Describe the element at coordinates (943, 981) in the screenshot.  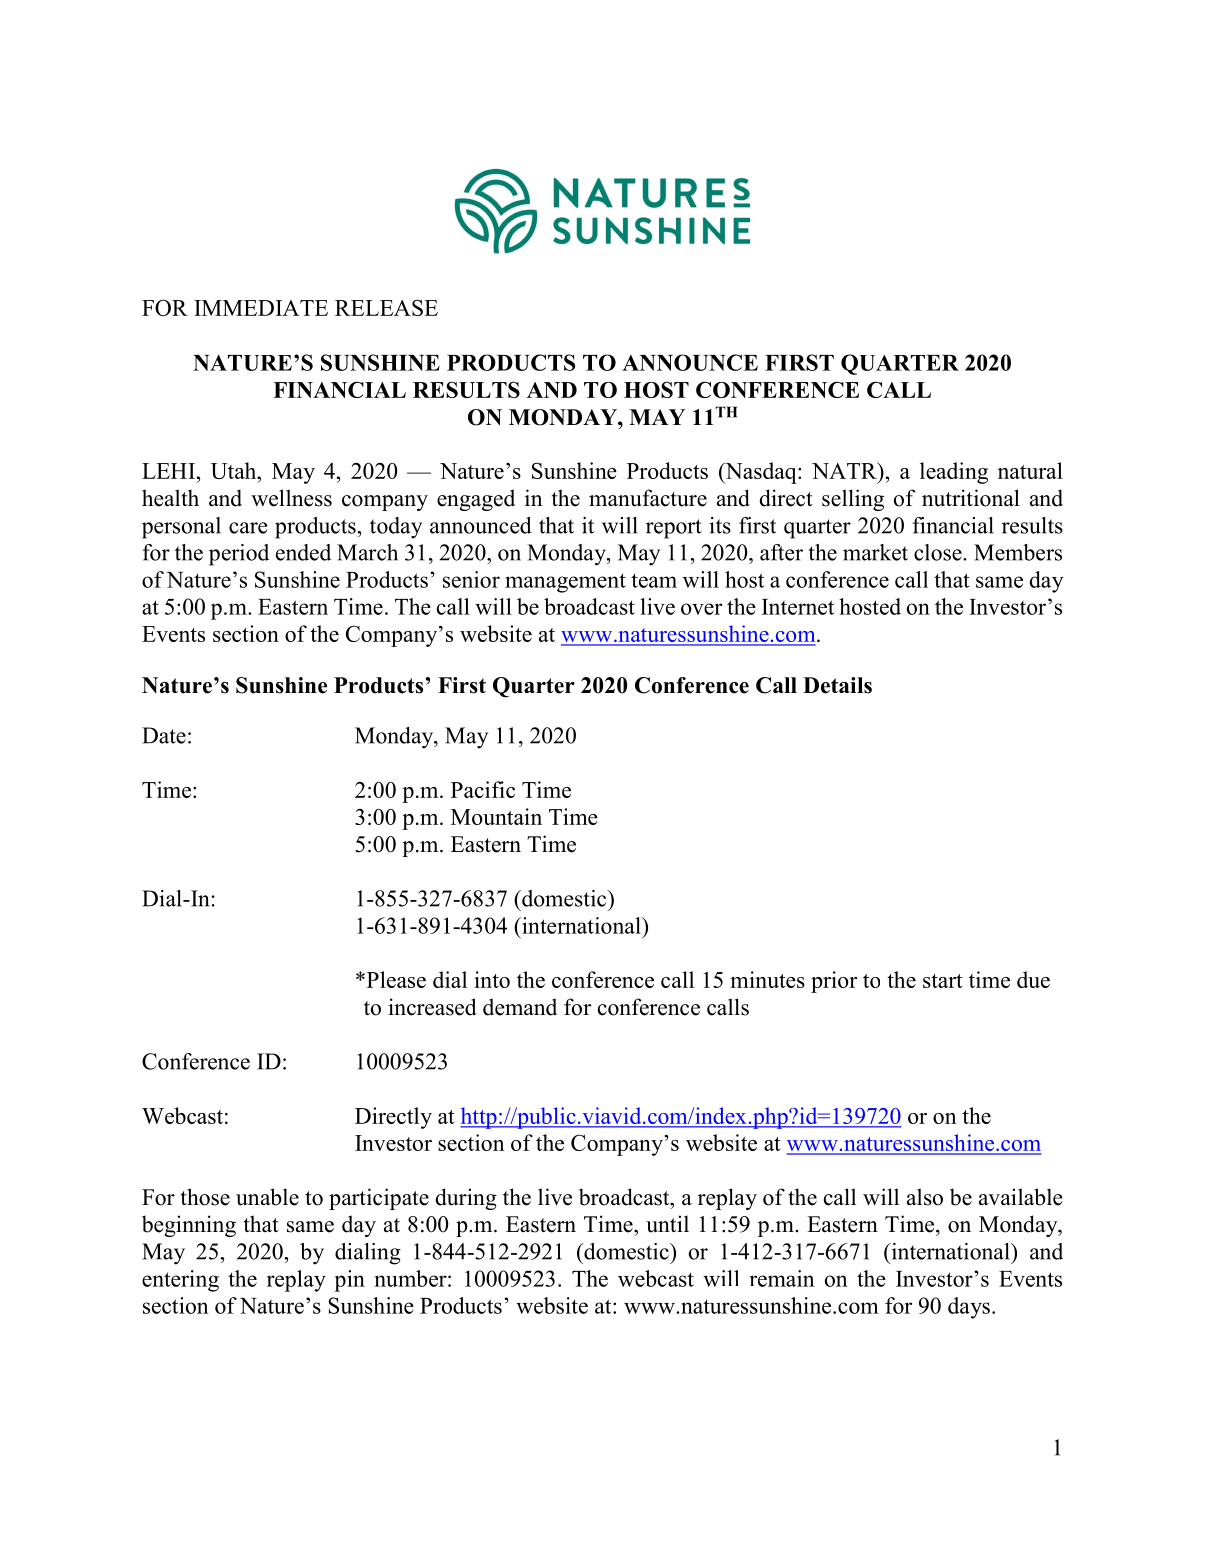
I see `start` at that location.
